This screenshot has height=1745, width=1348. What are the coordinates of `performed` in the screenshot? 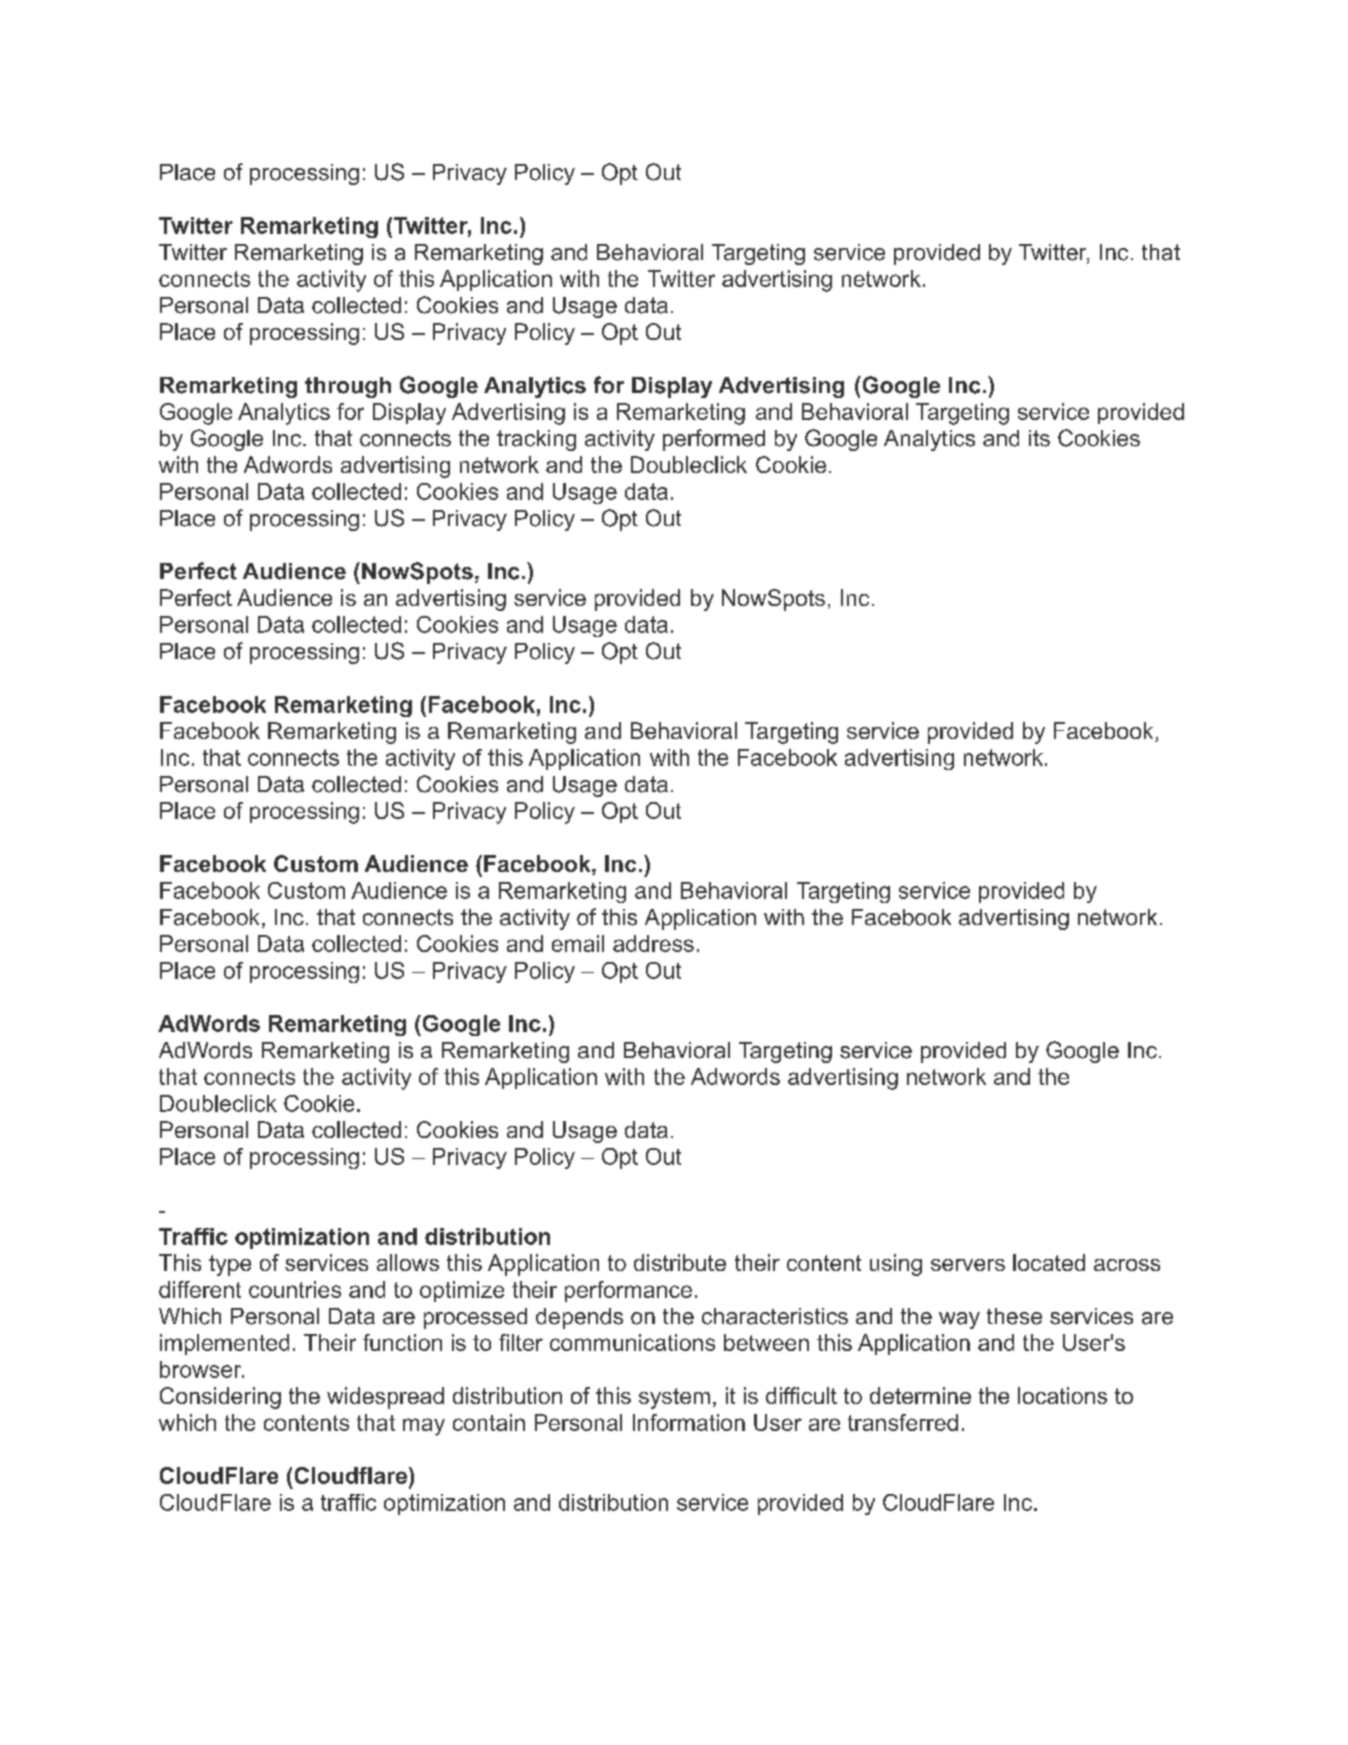 It's located at (714, 440).
